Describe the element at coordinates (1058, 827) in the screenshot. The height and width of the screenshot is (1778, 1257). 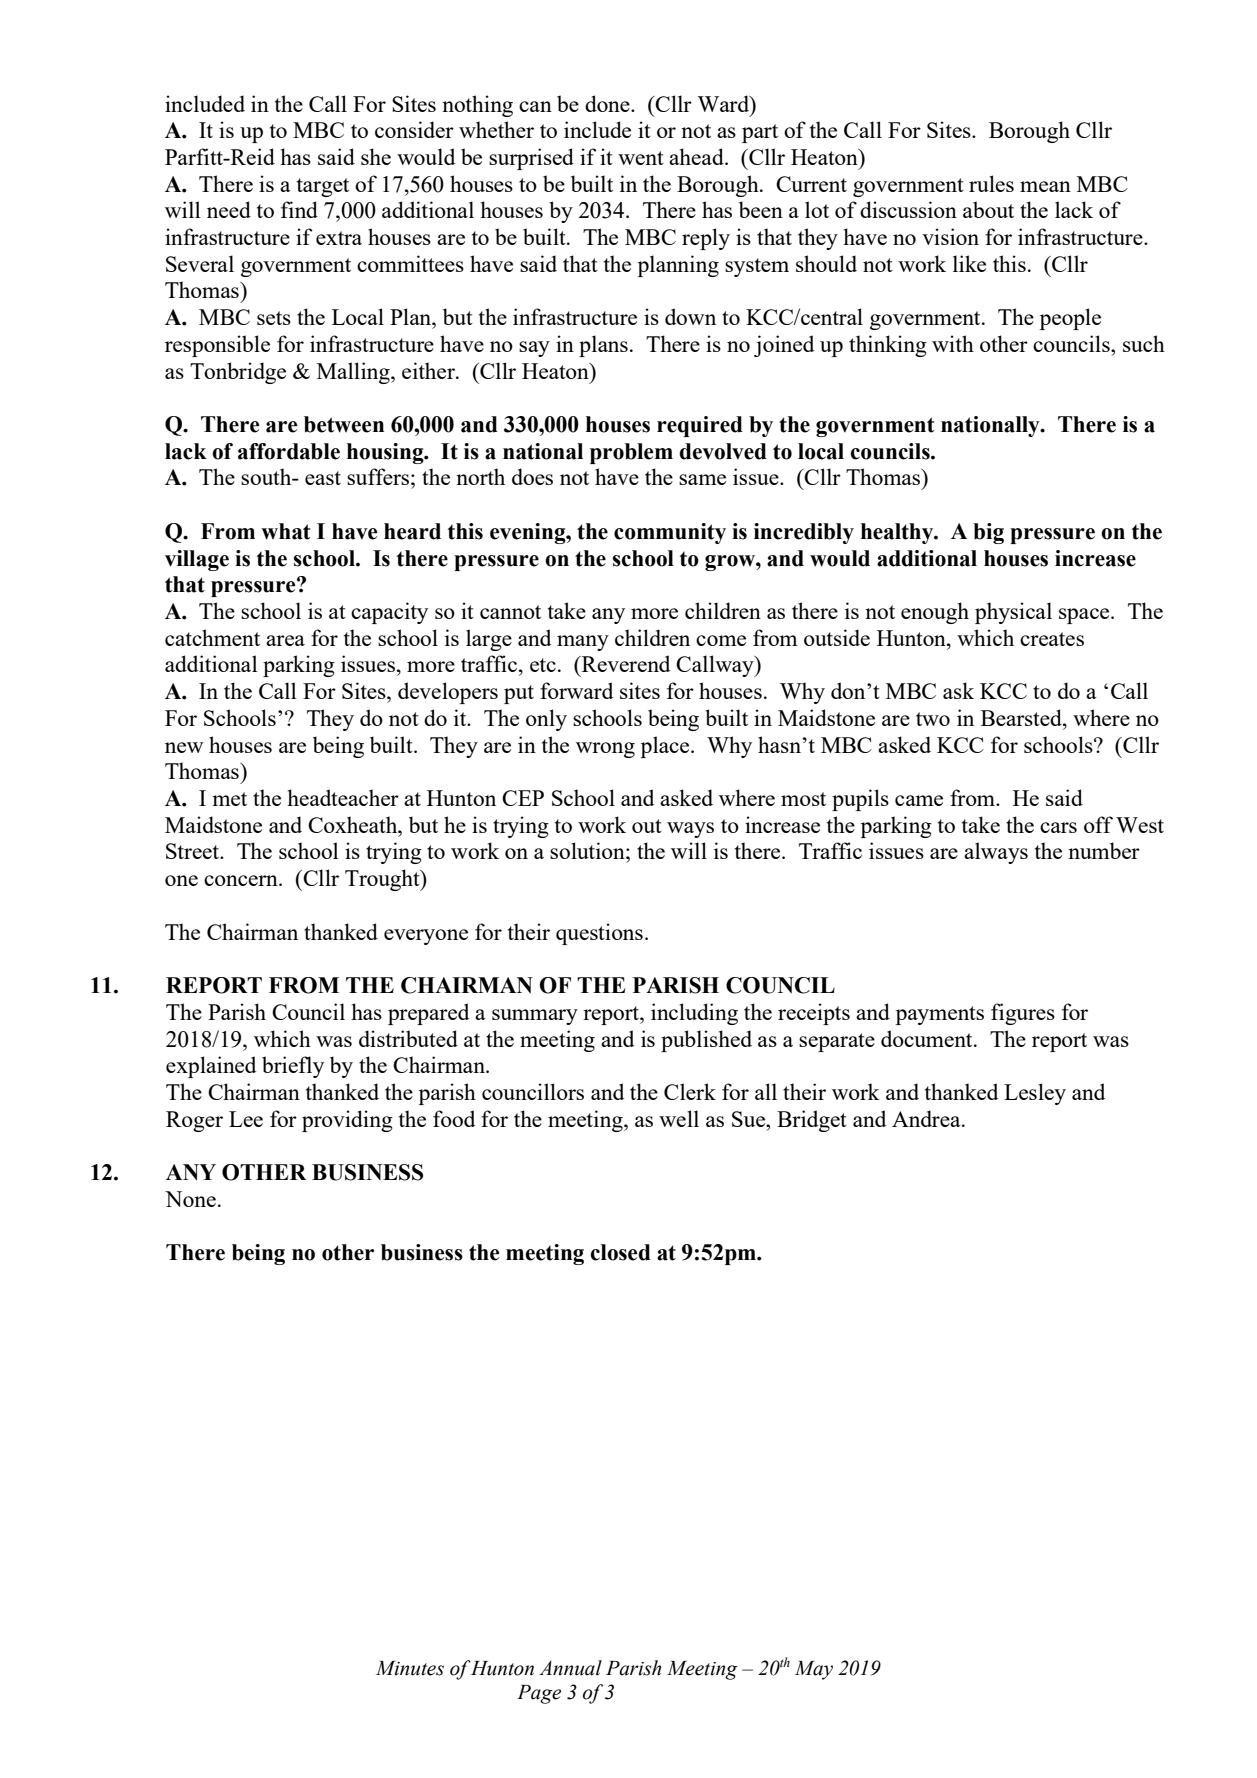
I see `cars` at that location.
